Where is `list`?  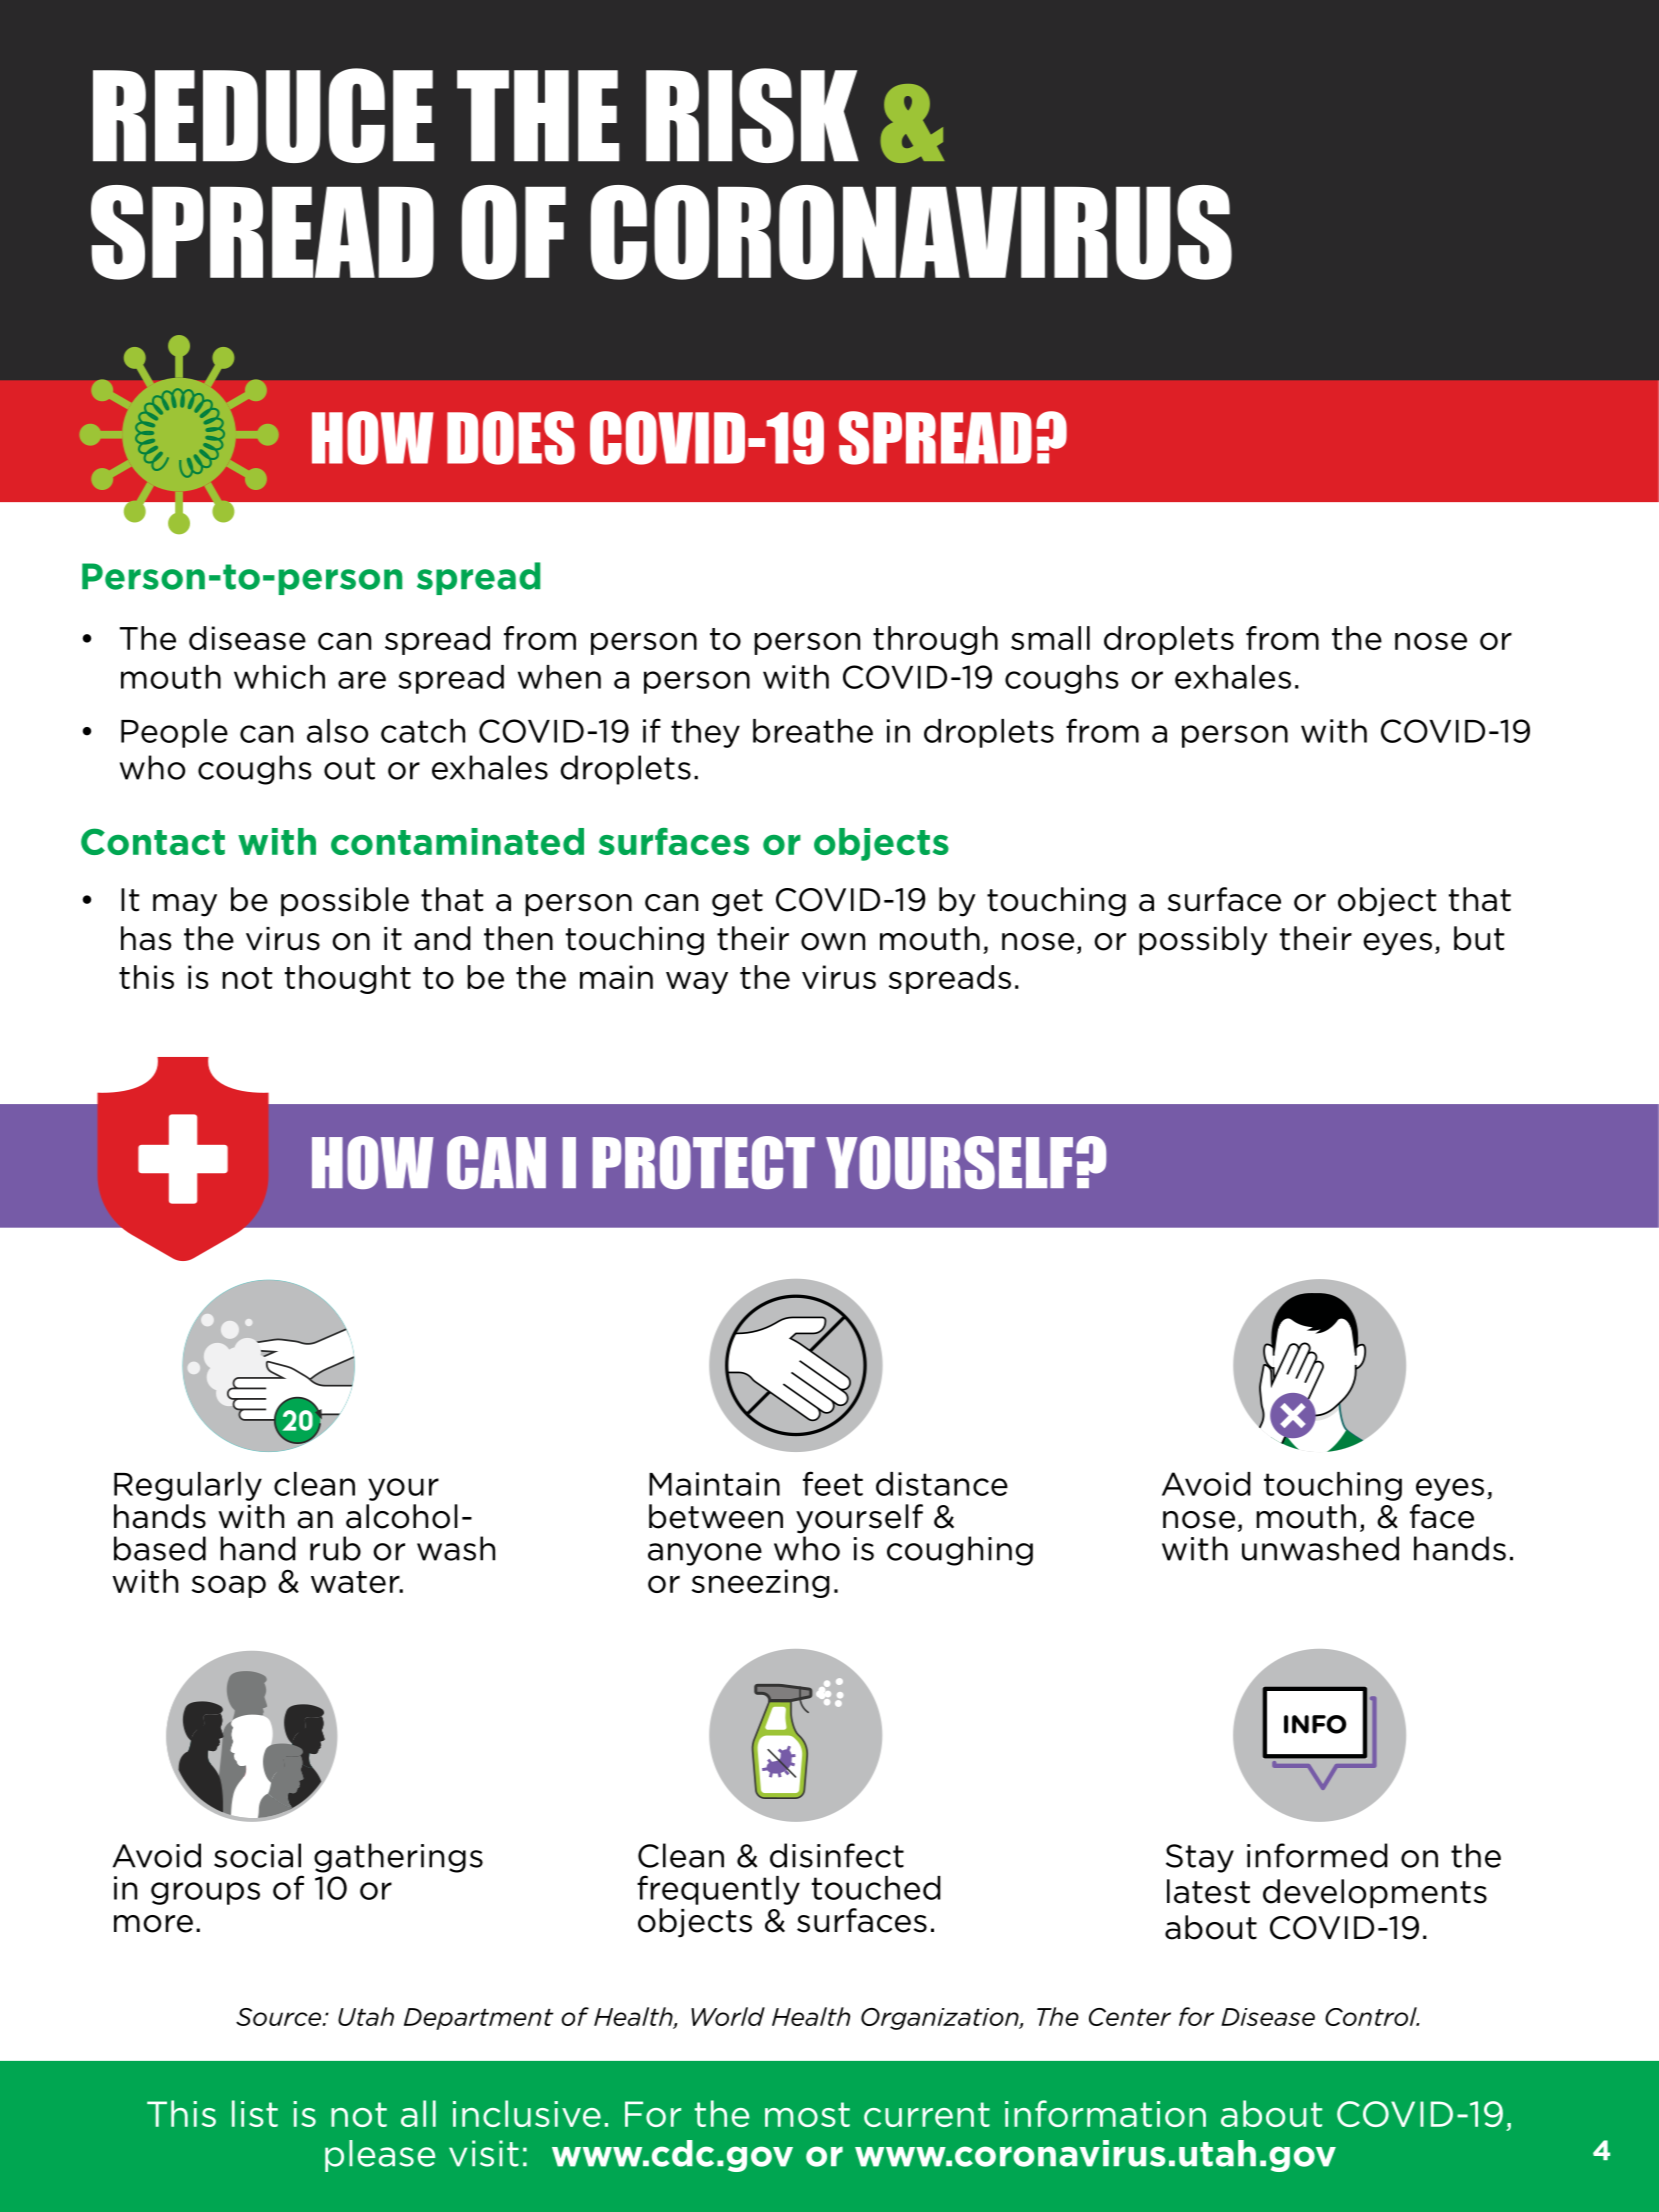
list is located at coordinates (255, 2113).
